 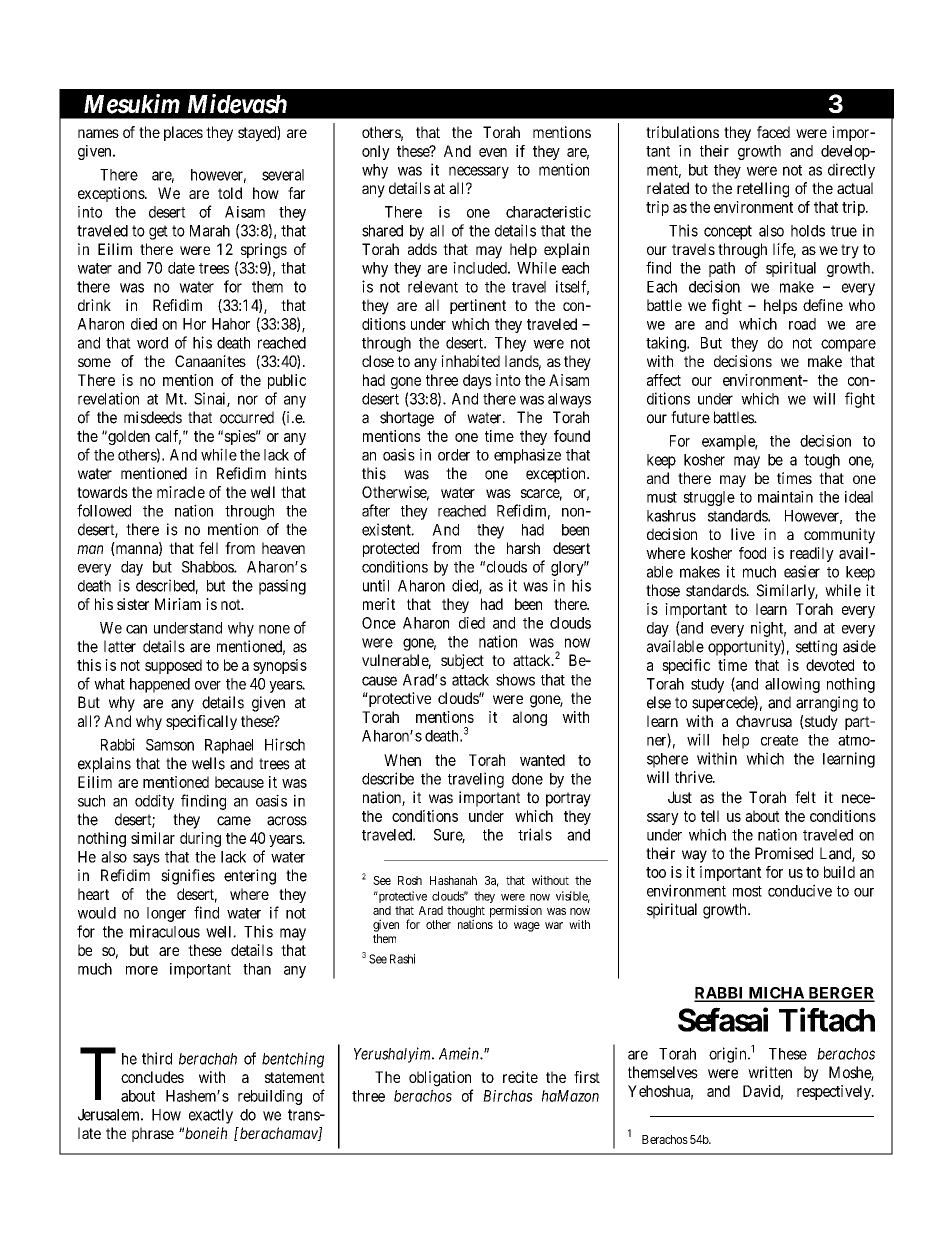 What do you see at coordinates (805, 797) in the document?
I see `felt` at bounding box center [805, 797].
